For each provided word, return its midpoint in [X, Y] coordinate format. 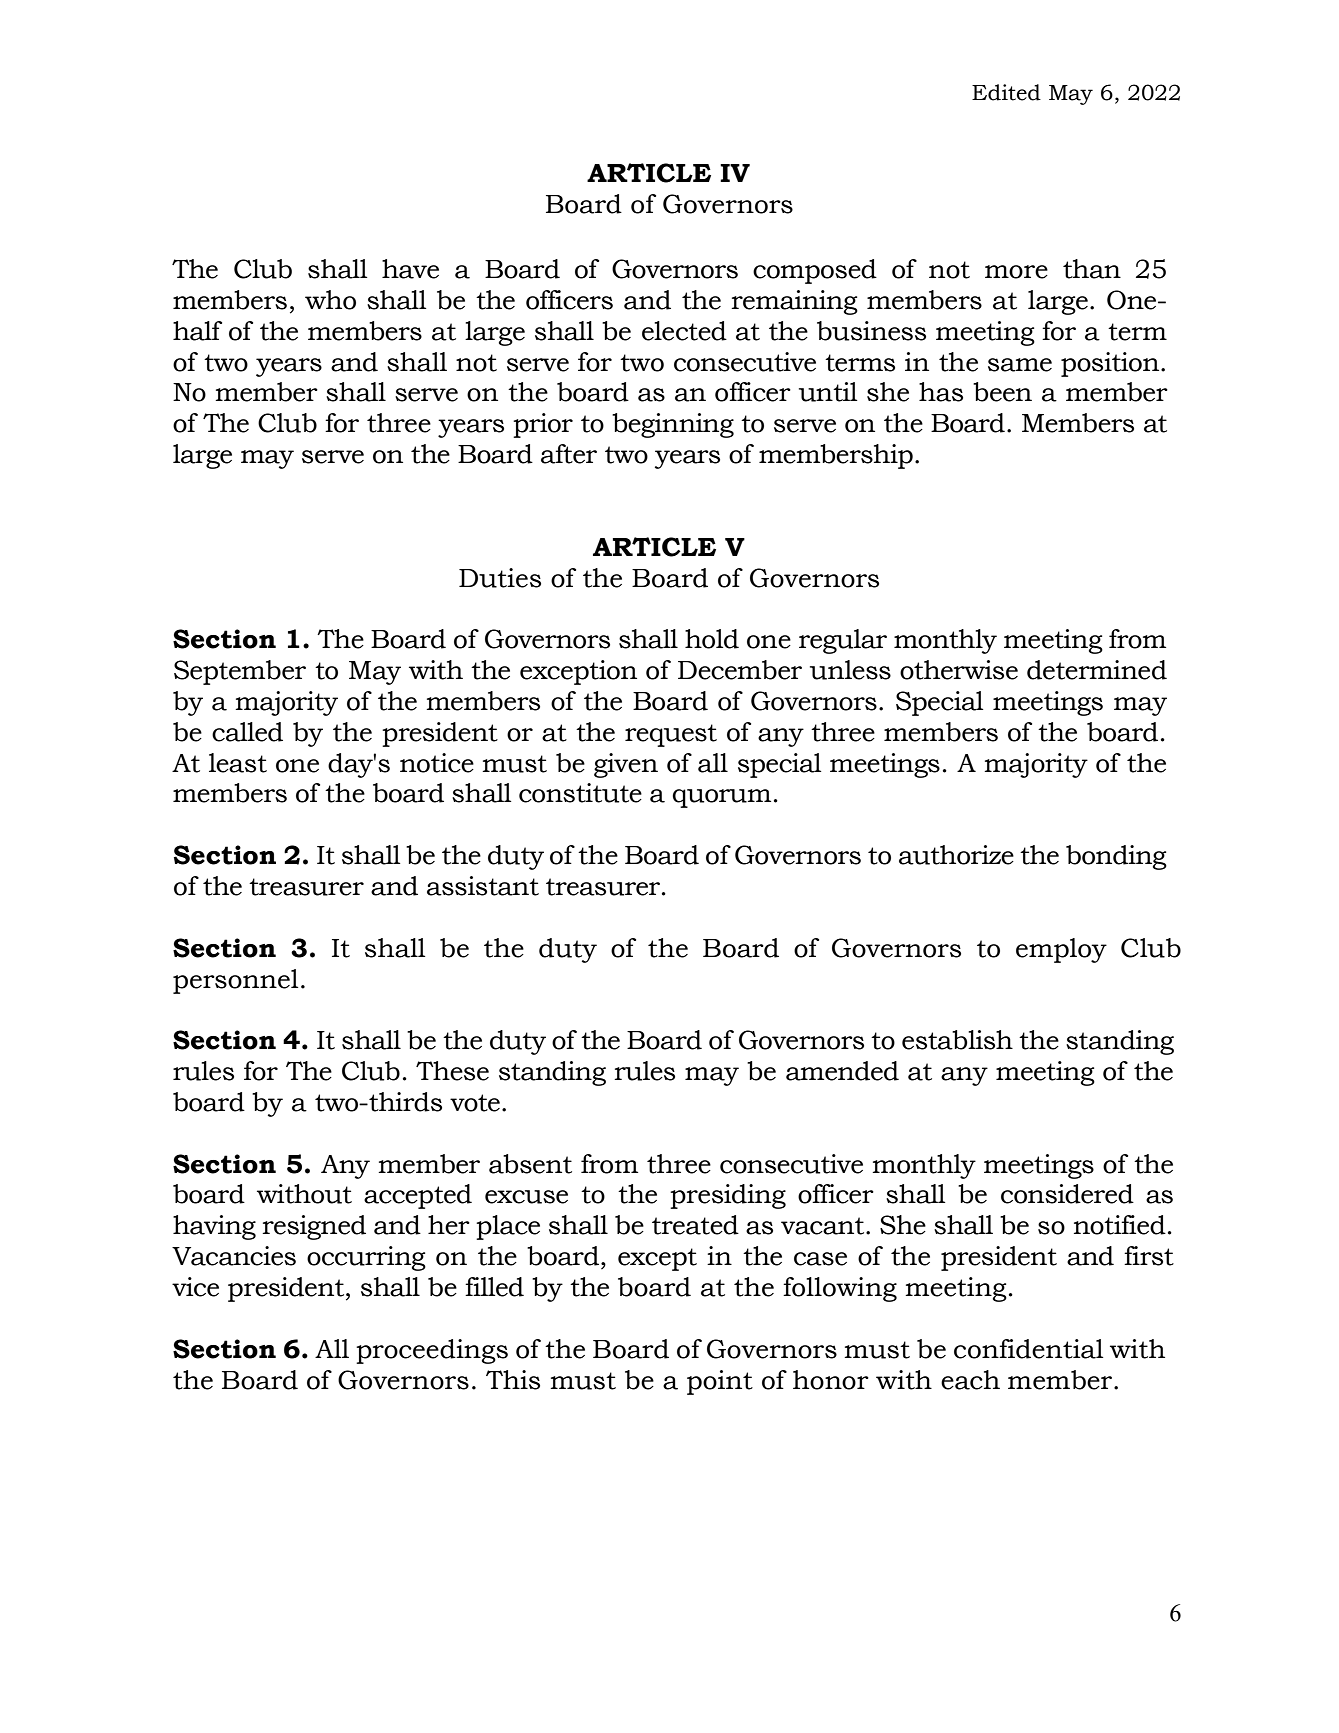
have [410, 269]
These [452, 1071]
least [238, 763]
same [1020, 365]
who [330, 300]
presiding [728, 1196]
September [240, 672]
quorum [721, 798]
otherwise [959, 670]
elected [684, 331]
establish [957, 1040]
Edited [1006, 92]
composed [815, 271]
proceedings [432, 1351]
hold [712, 639]
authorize [956, 855]
